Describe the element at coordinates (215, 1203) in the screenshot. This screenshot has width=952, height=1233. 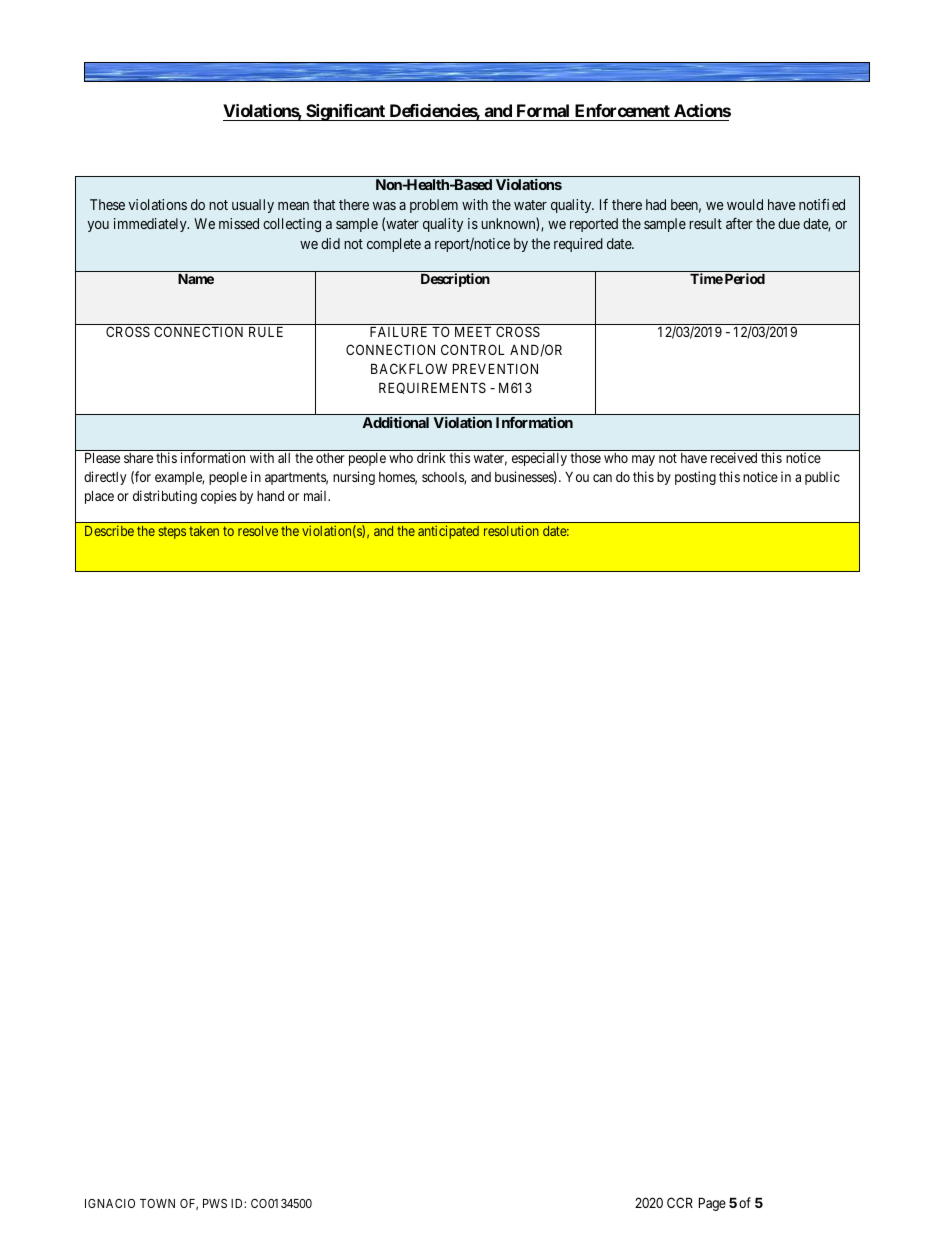
I see `PWS` at that location.
